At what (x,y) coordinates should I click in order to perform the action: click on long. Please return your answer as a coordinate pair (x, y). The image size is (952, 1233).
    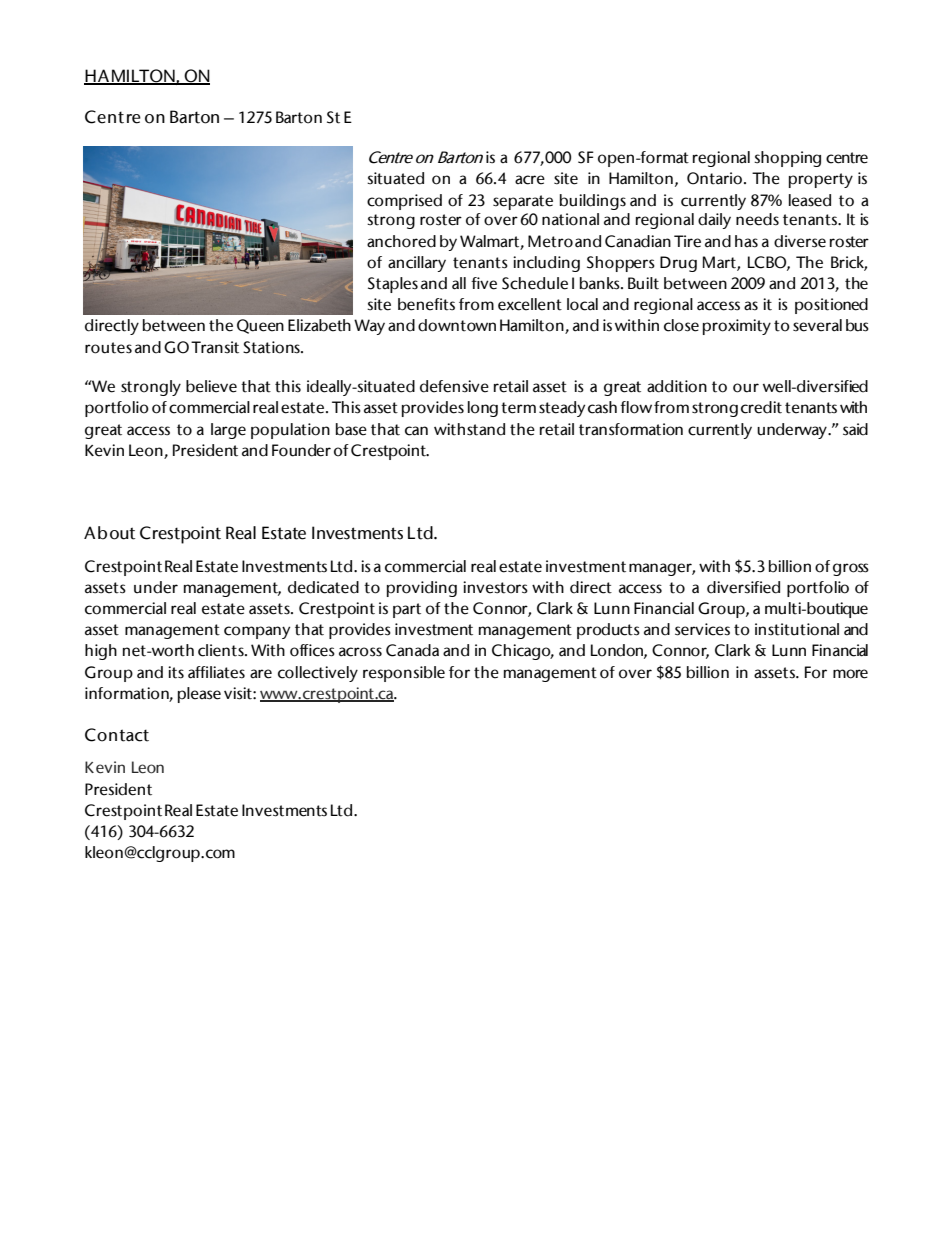
    Looking at the image, I should click on (483, 409).
